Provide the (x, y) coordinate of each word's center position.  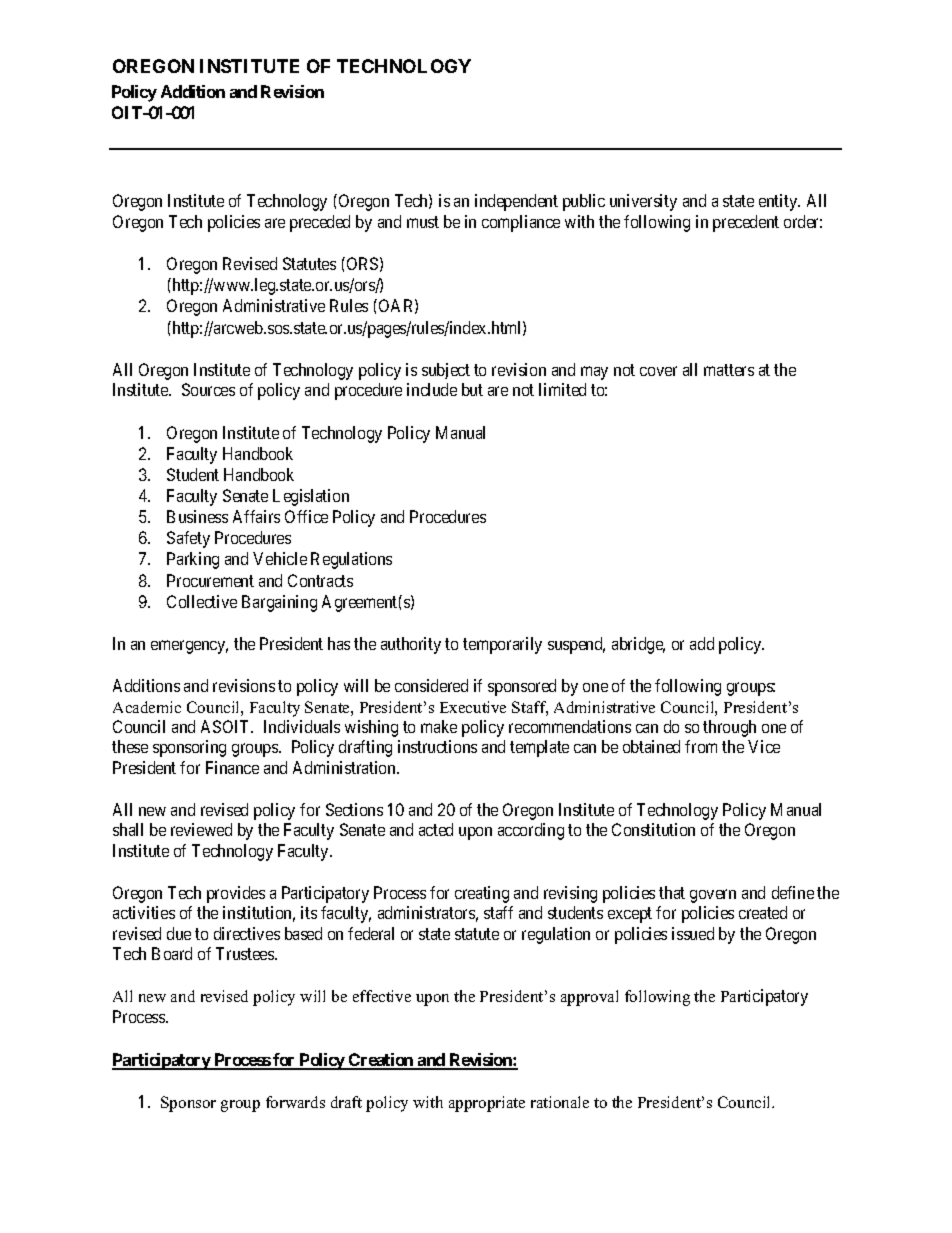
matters (729, 370)
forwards (295, 1102)
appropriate (487, 1104)
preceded (320, 223)
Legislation (311, 497)
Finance (232, 767)
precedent (746, 223)
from (701, 746)
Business (197, 516)
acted (436, 829)
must (423, 222)
